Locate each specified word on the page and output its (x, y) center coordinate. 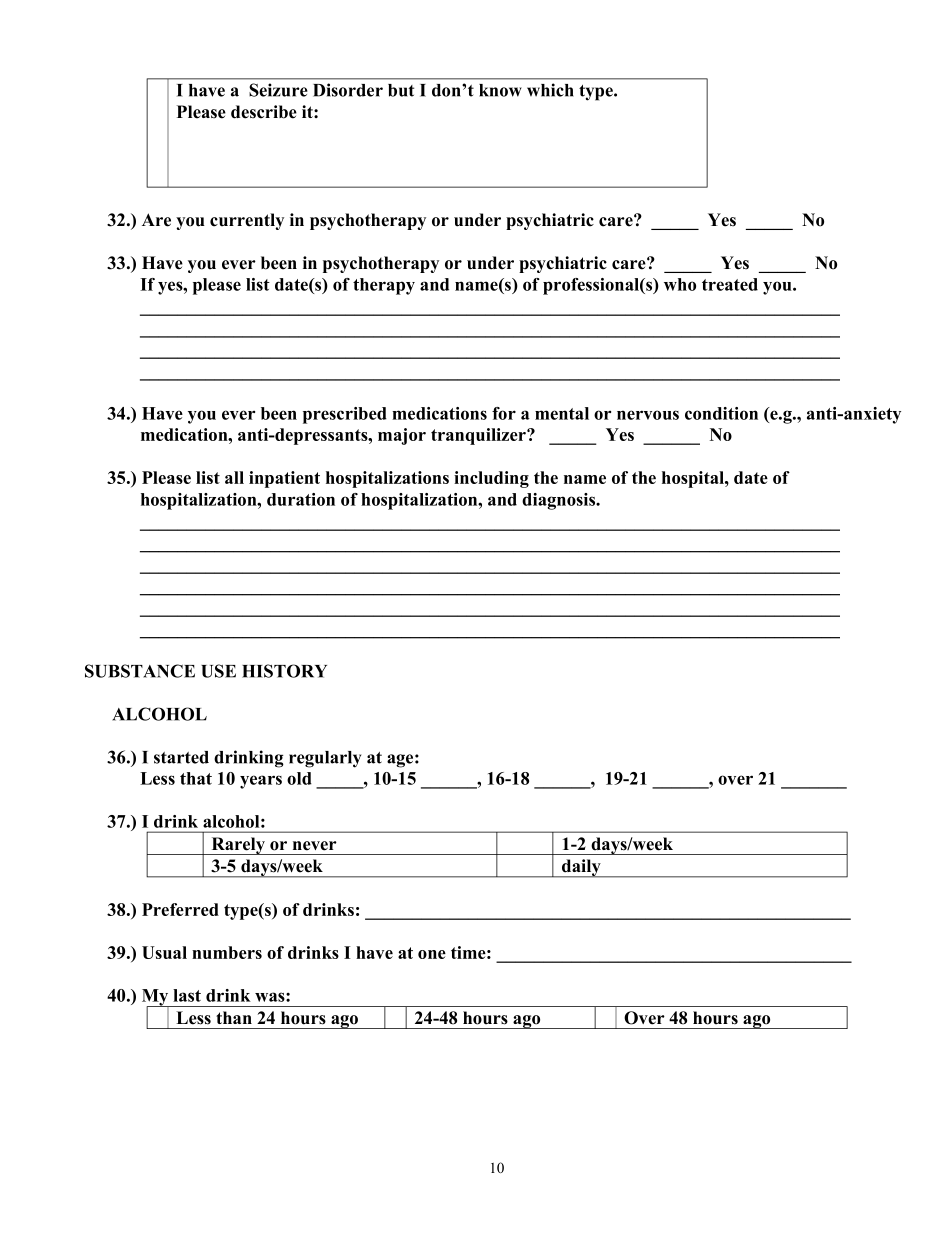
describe (264, 112)
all (234, 477)
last (187, 995)
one (432, 954)
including (491, 479)
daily (581, 868)
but (401, 90)
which (550, 90)
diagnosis (560, 501)
